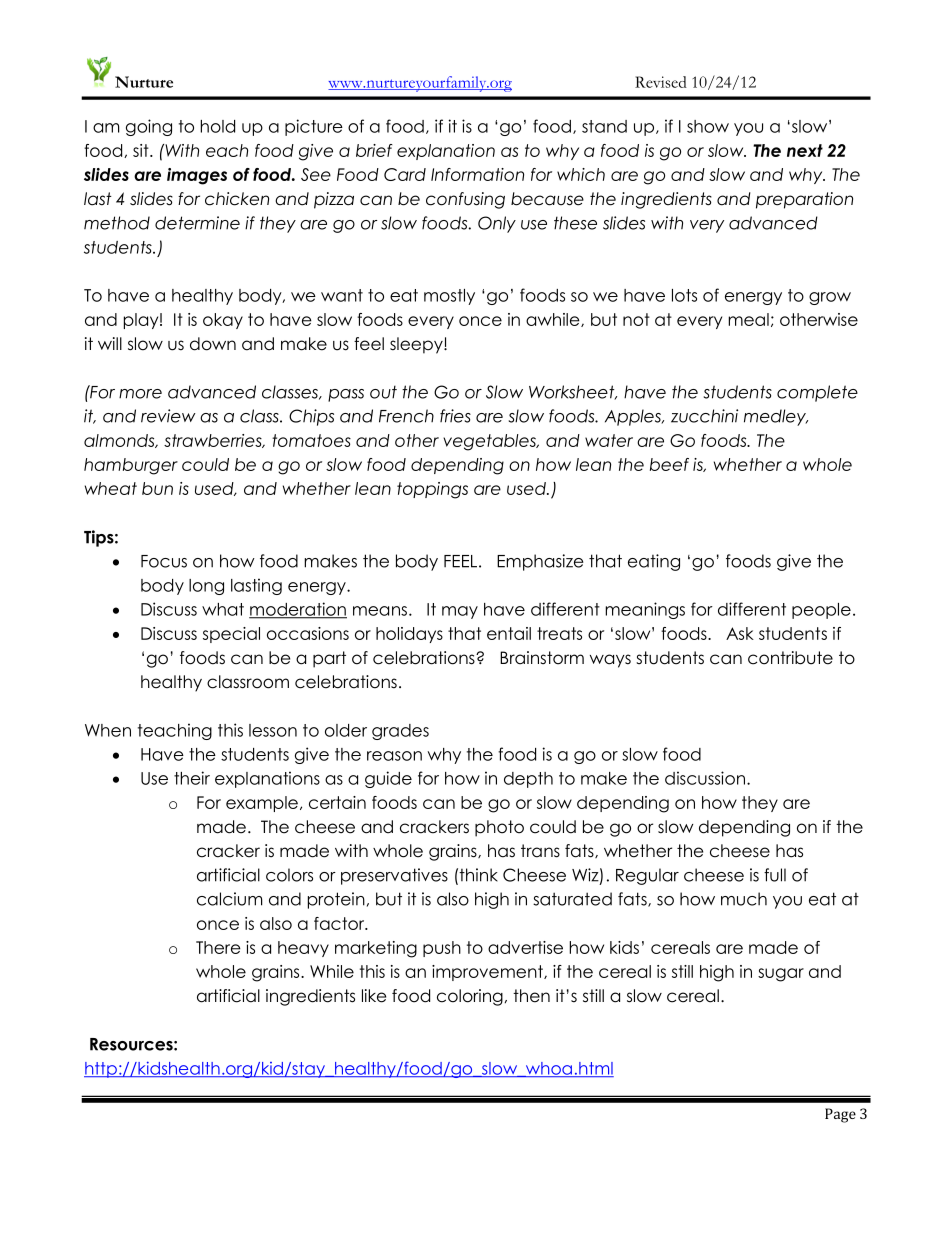 Image resolution: width=952 pixels, height=1233 pixels. I want to click on Information, so click(477, 174).
